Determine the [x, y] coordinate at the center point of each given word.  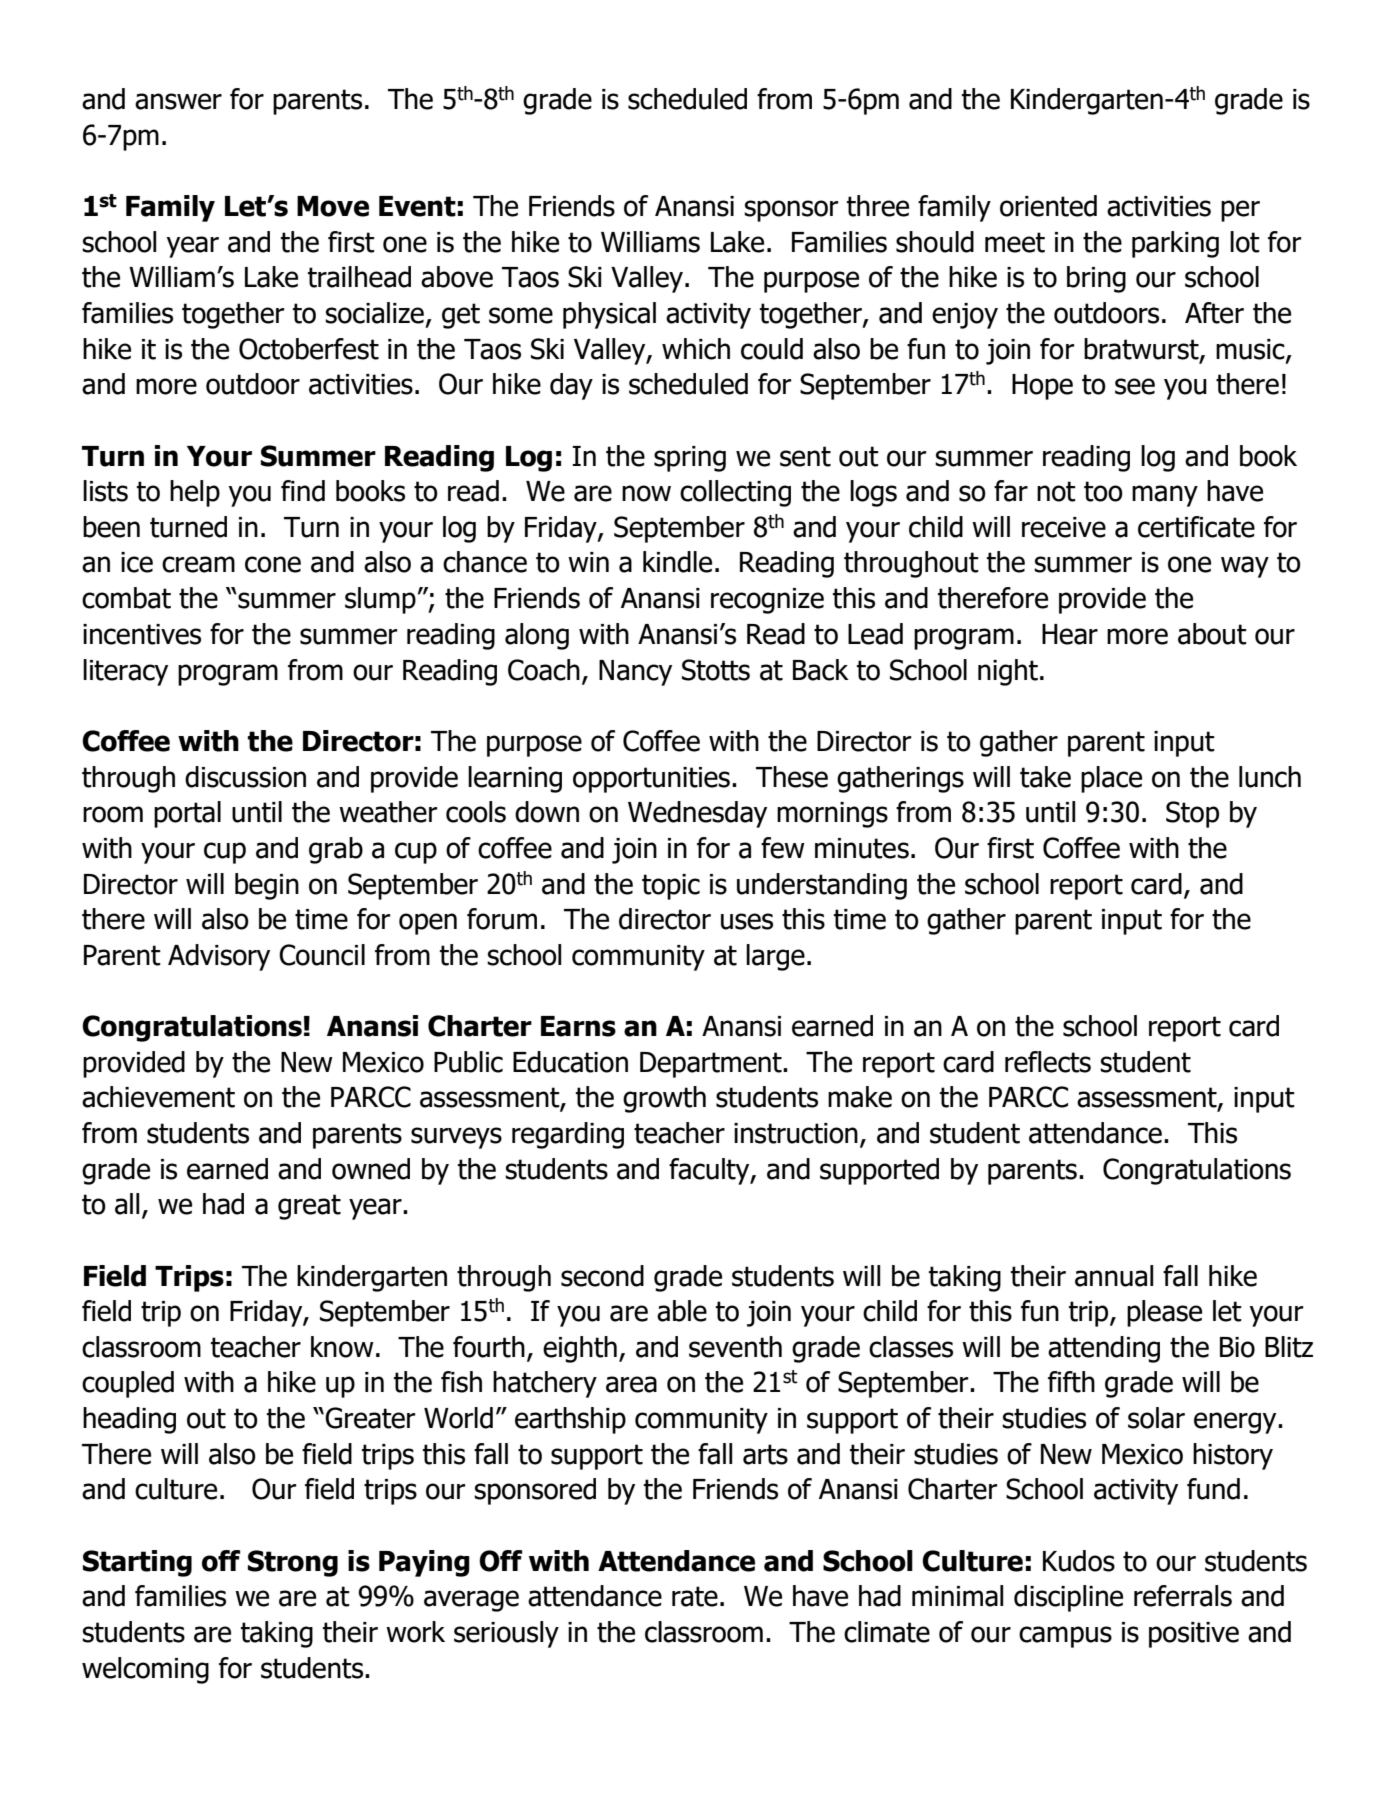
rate [695, 1596]
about [1212, 634]
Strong [293, 1563]
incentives [142, 634]
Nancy [635, 673]
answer [178, 101]
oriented [1048, 206]
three [878, 206]
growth [664, 1099]
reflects [1048, 1062]
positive [1194, 1635]
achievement [158, 1097]
